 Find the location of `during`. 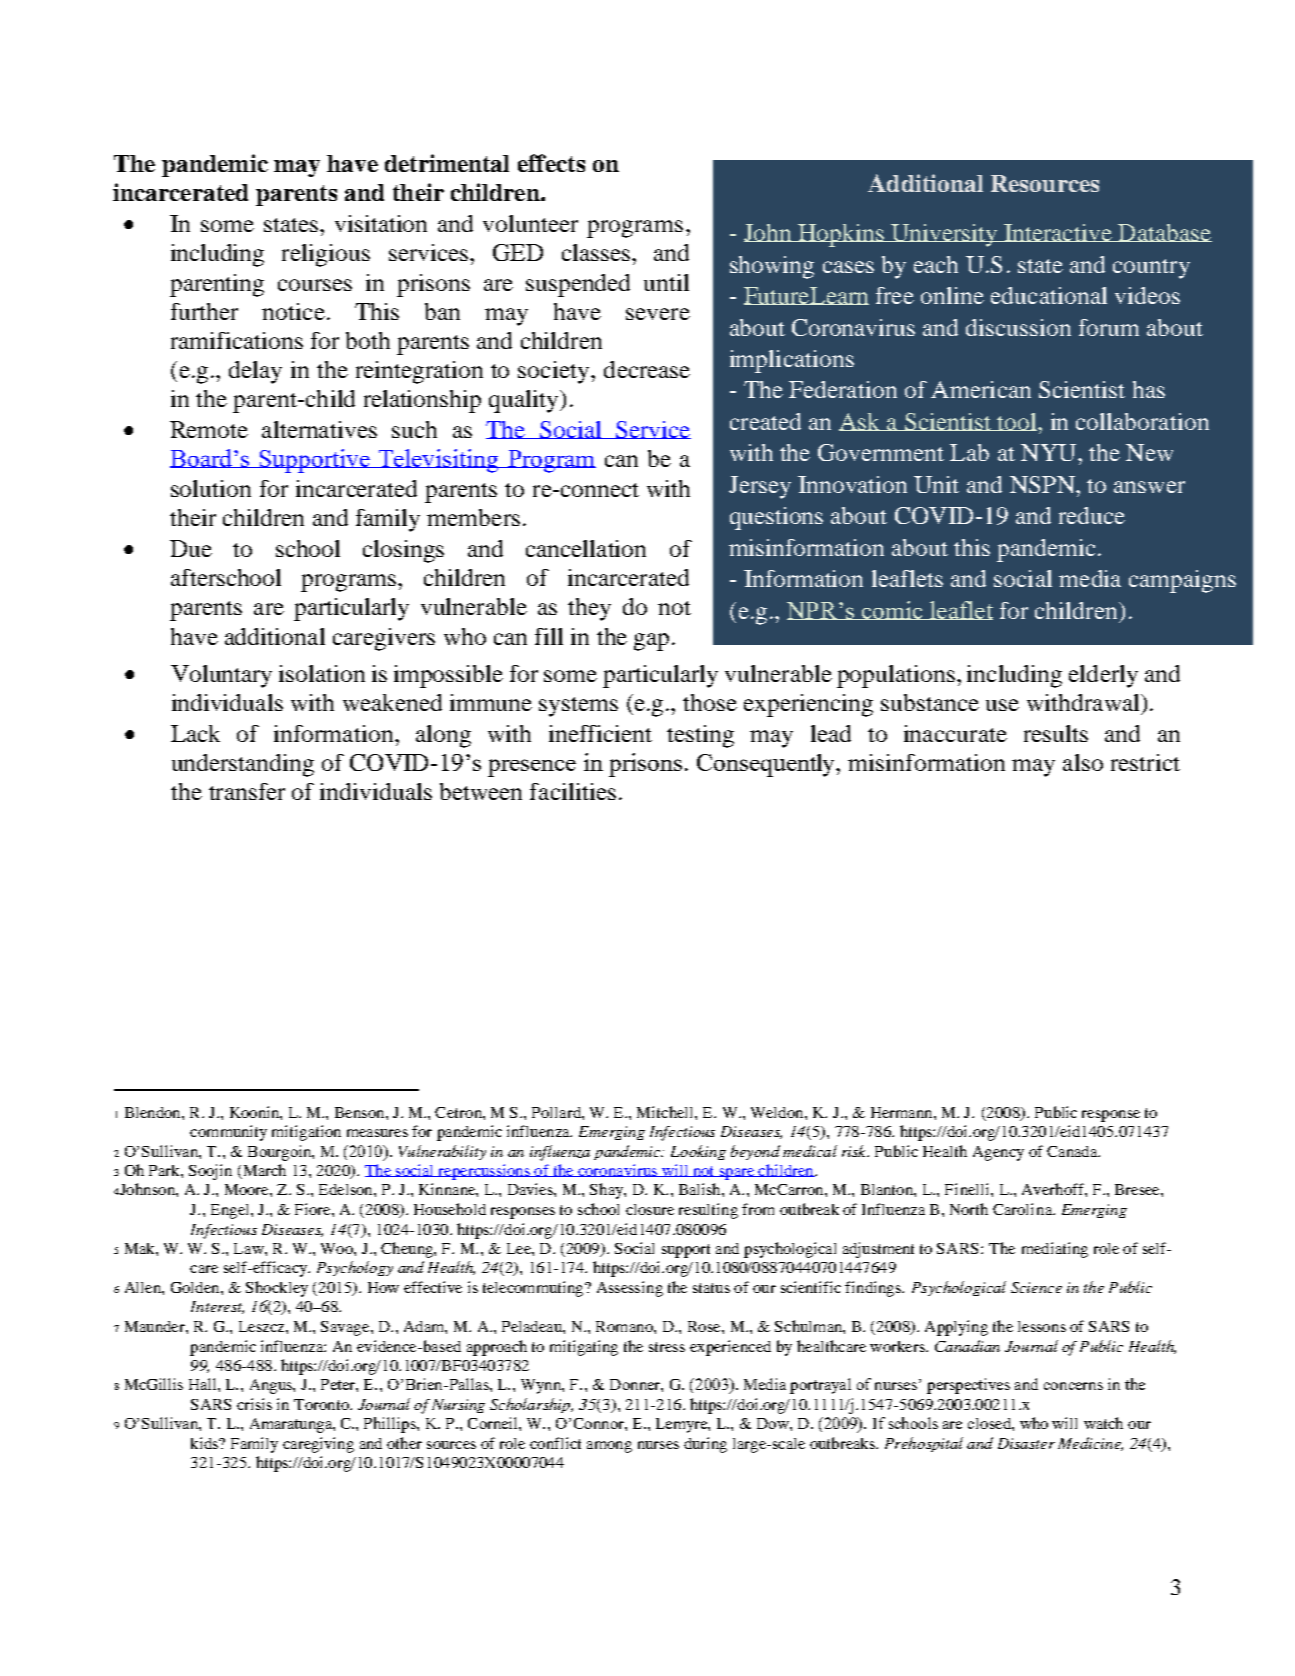

during is located at coordinates (705, 1445).
